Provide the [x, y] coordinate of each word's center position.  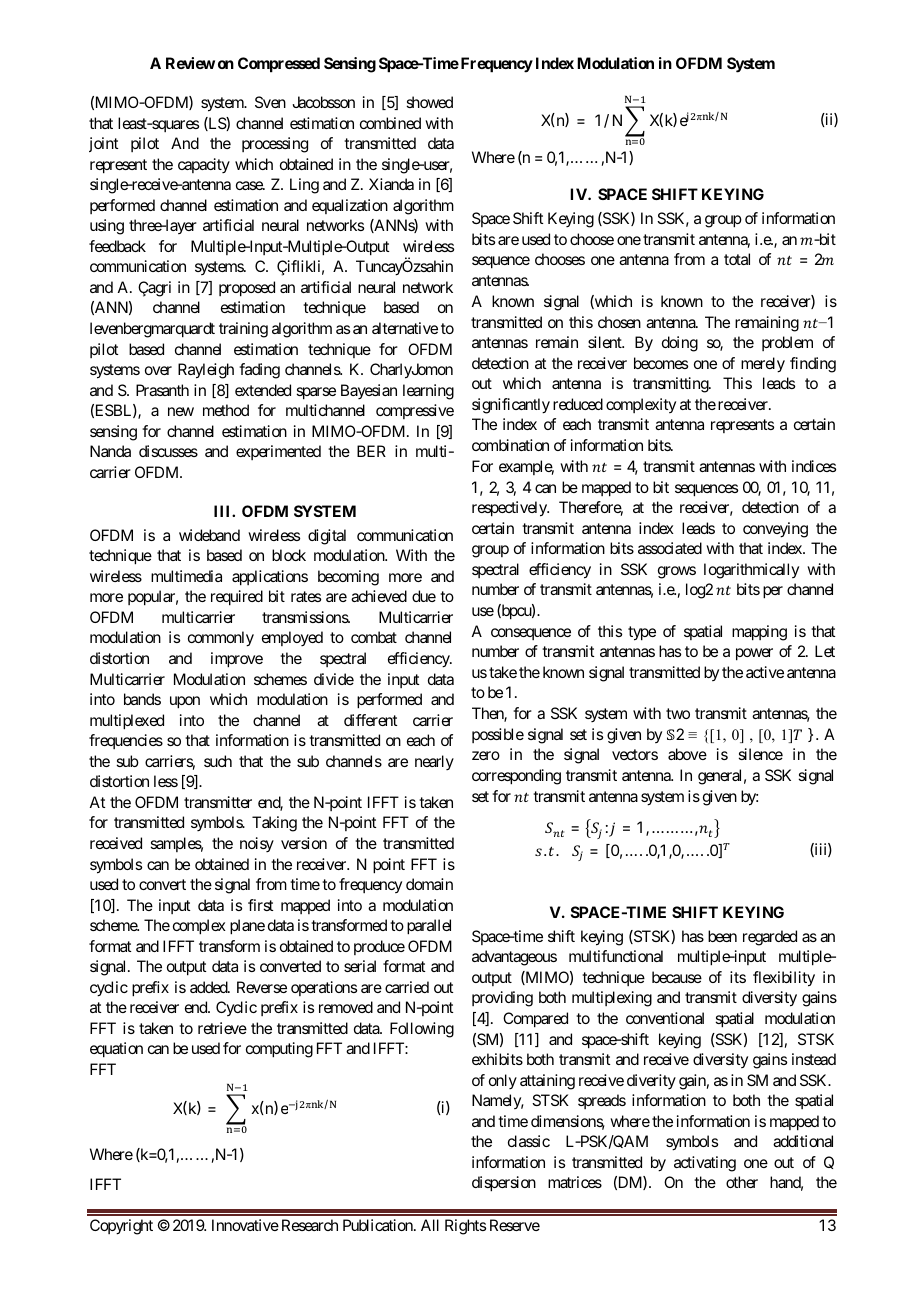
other [742, 1182]
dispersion [504, 1184]
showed [429, 102]
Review [190, 63]
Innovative [245, 1225]
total [737, 259]
